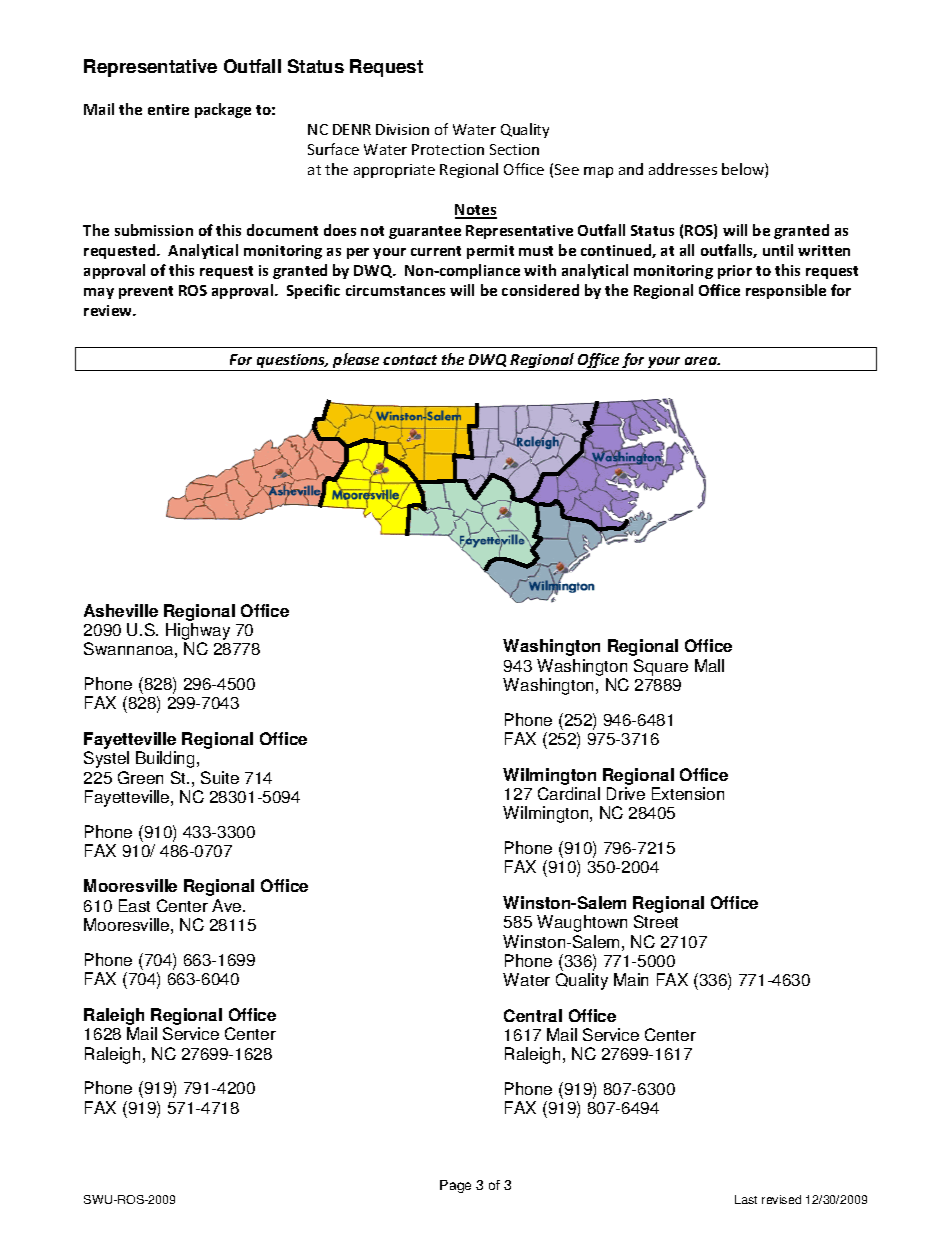  Describe the element at coordinates (168, 109) in the screenshot. I see `entire` at that location.
